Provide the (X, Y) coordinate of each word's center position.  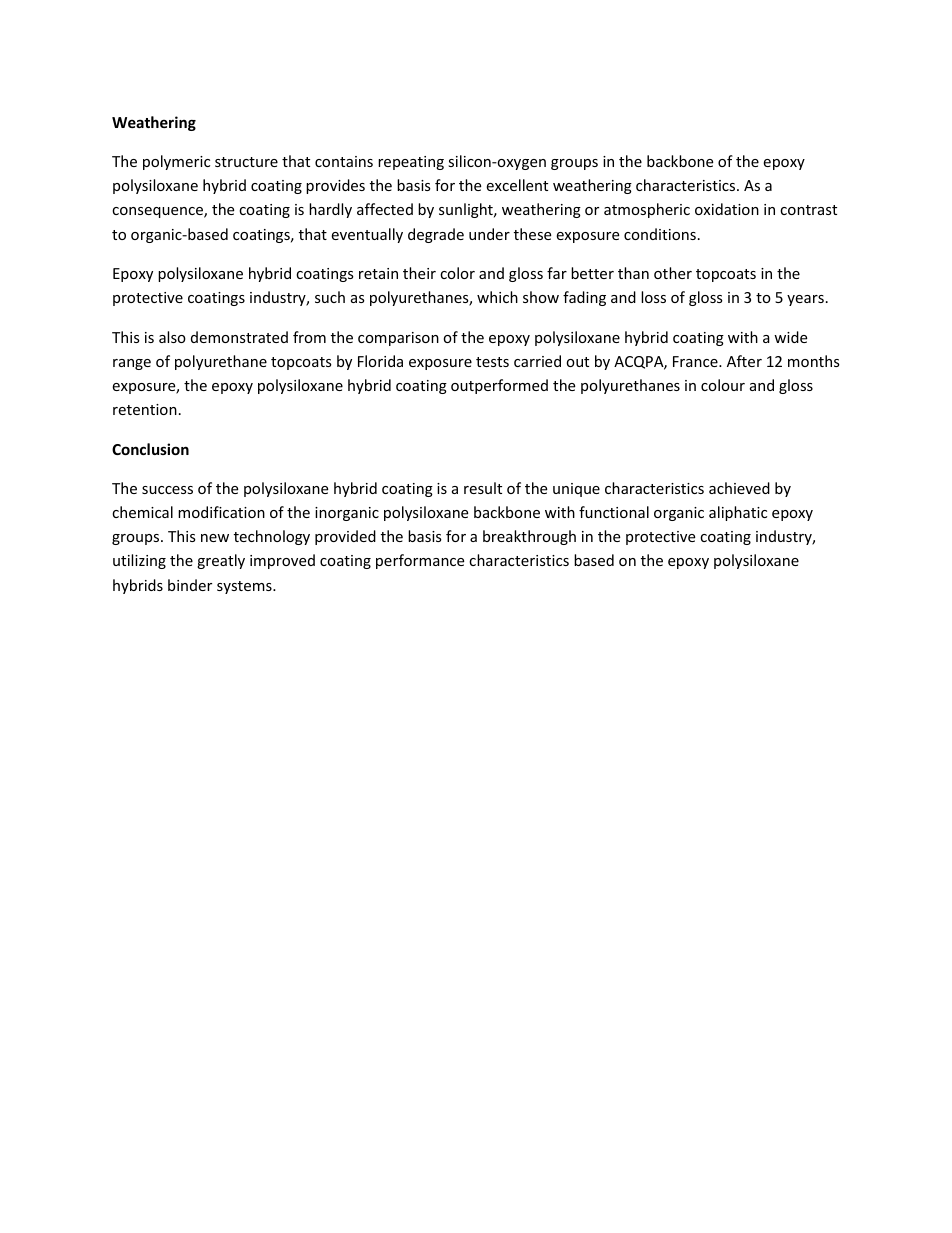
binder (190, 585)
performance (420, 561)
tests (492, 362)
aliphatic (738, 513)
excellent (517, 185)
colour (723, 385)
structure (246, 162)
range (132, 364)
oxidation (727, 209)
